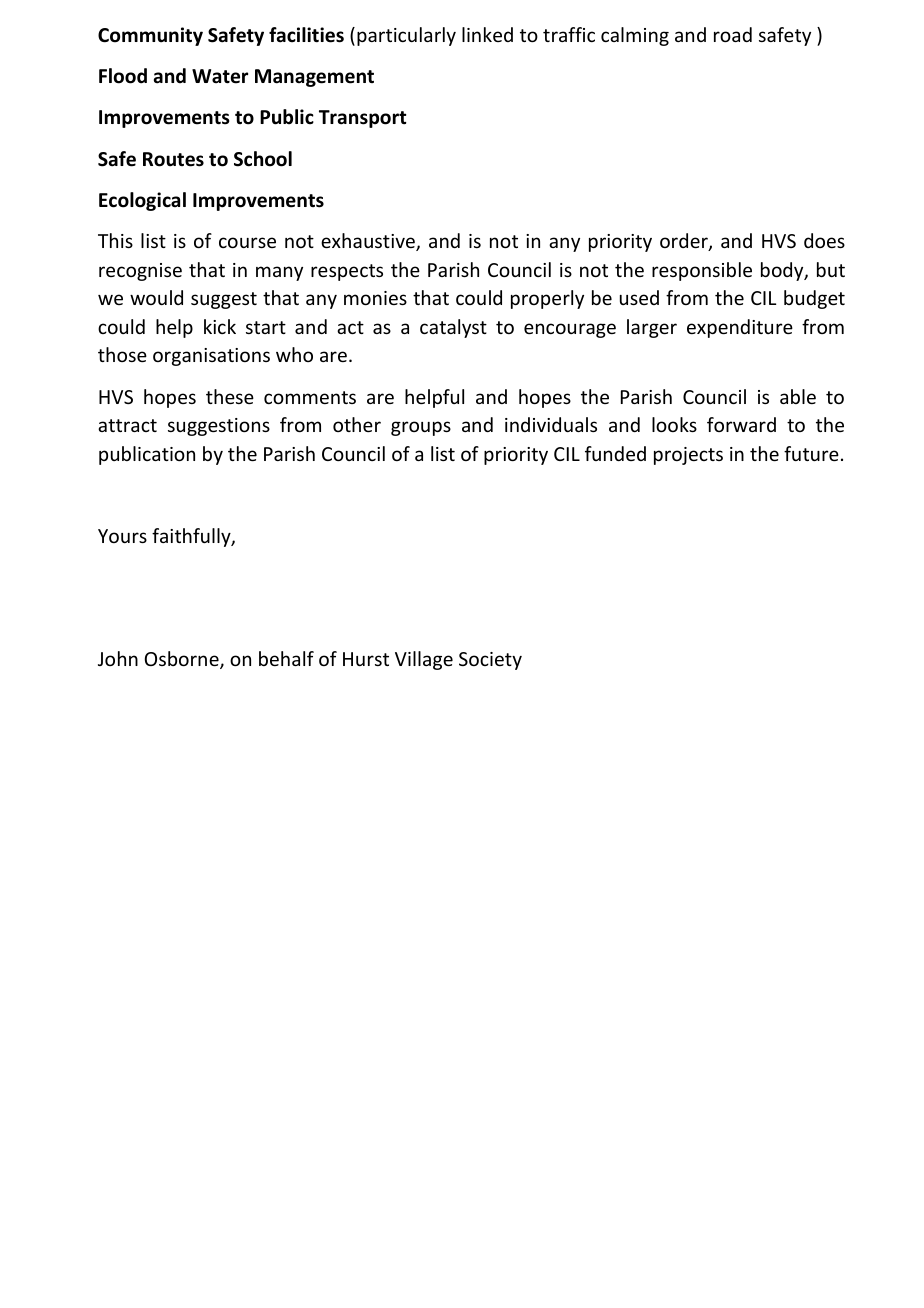 The height and width of the document is (1308, 924). Describe the element at coordinates (122, 536) in the document. I see `Yours` at that location.
